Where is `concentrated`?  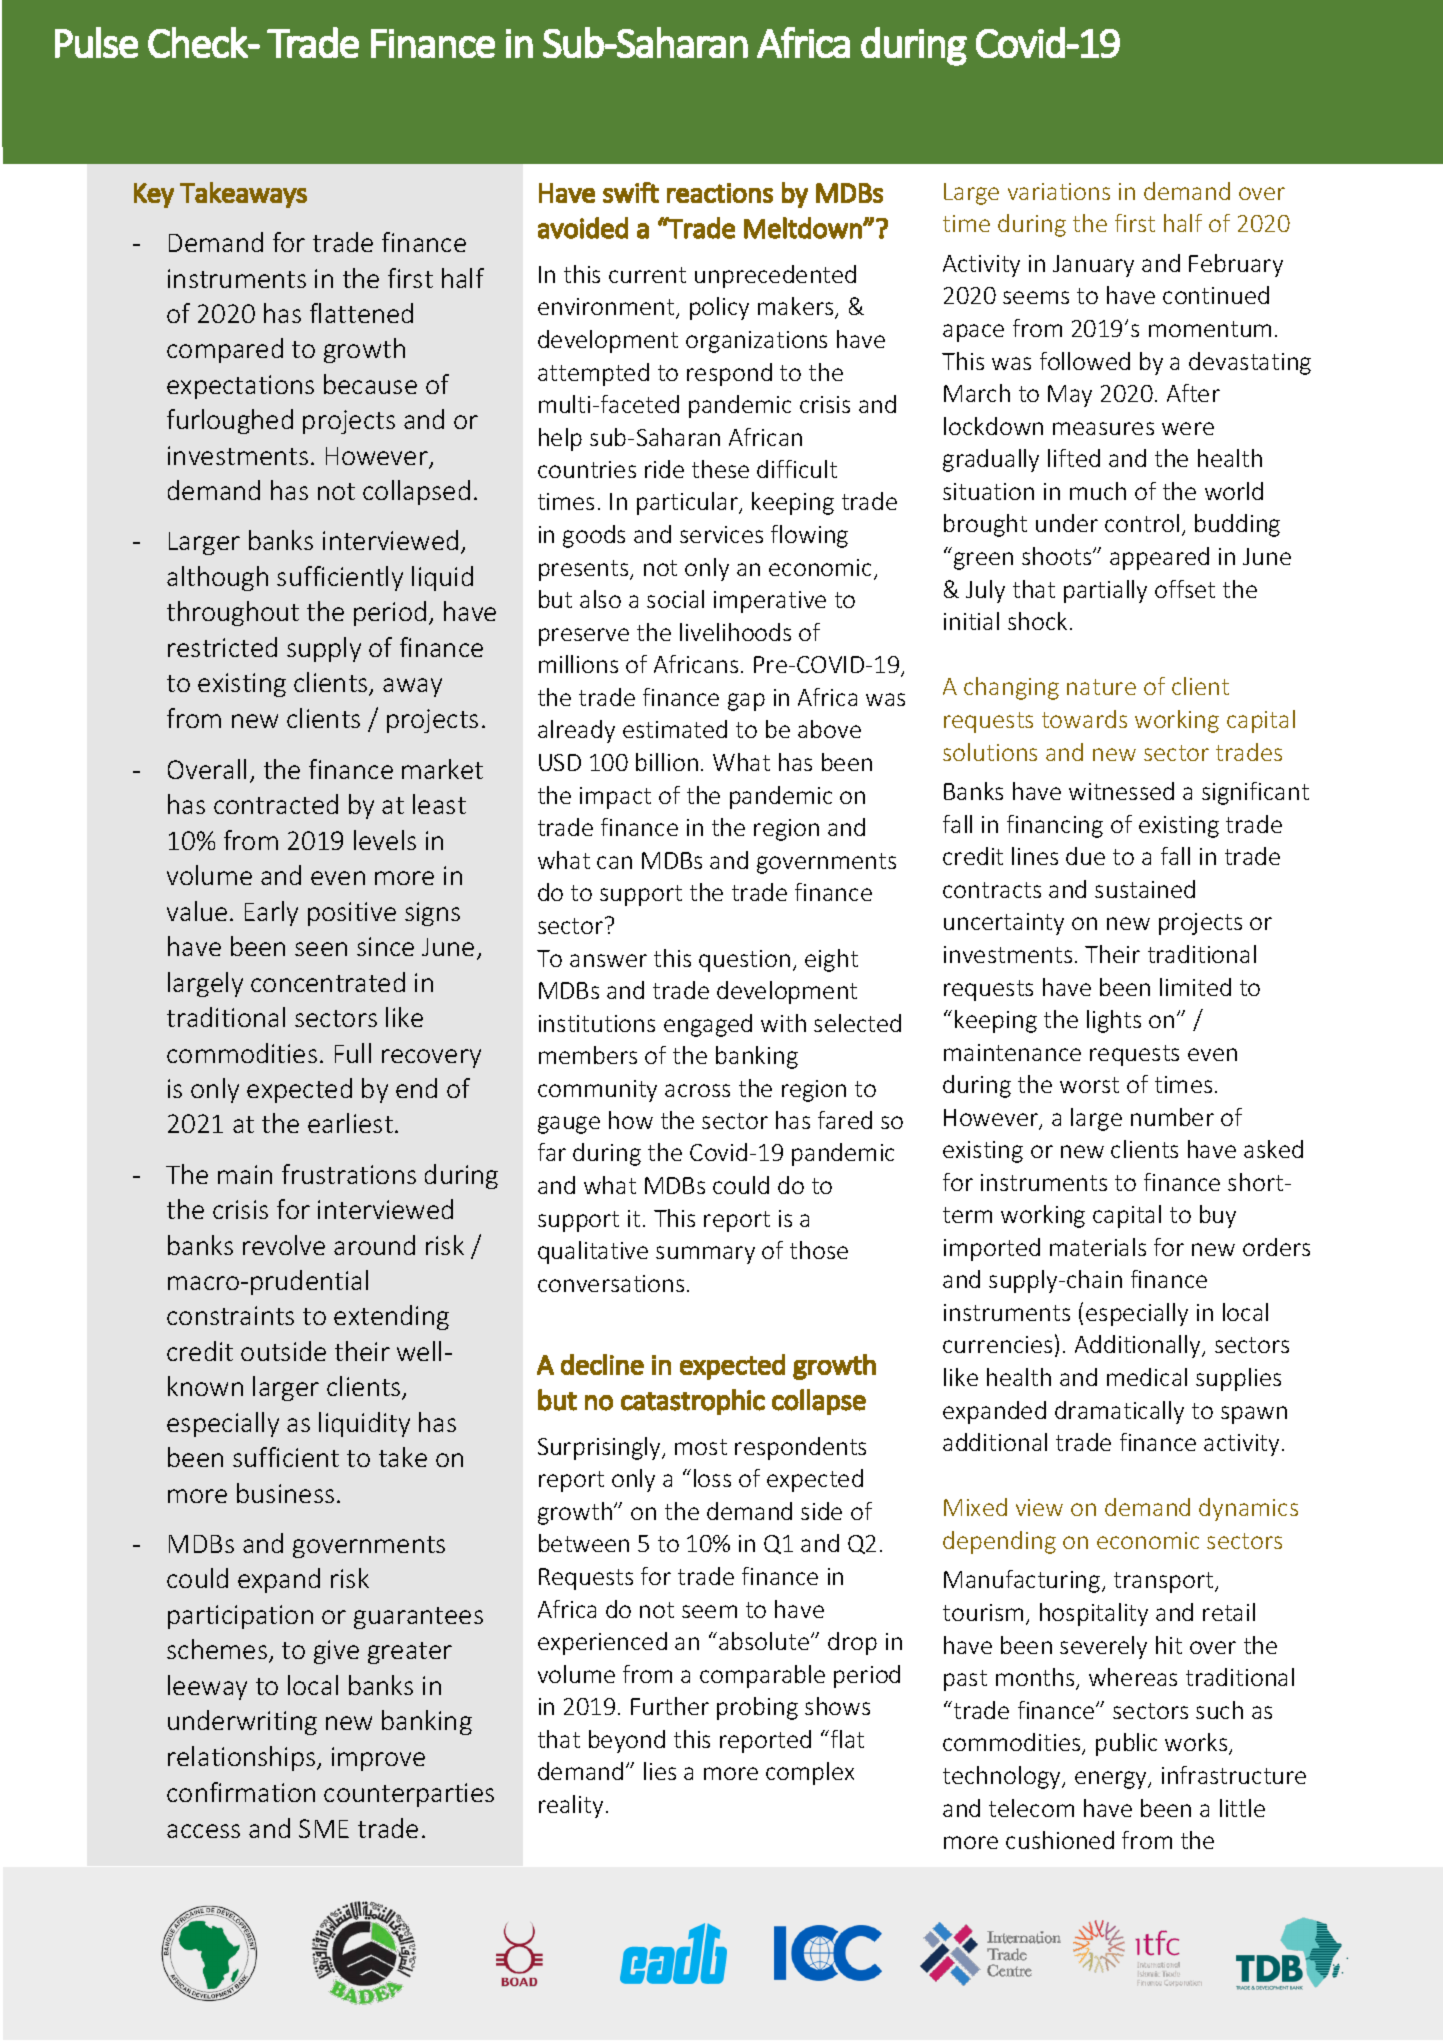 concentrated is located at coordinates (328, 982).
